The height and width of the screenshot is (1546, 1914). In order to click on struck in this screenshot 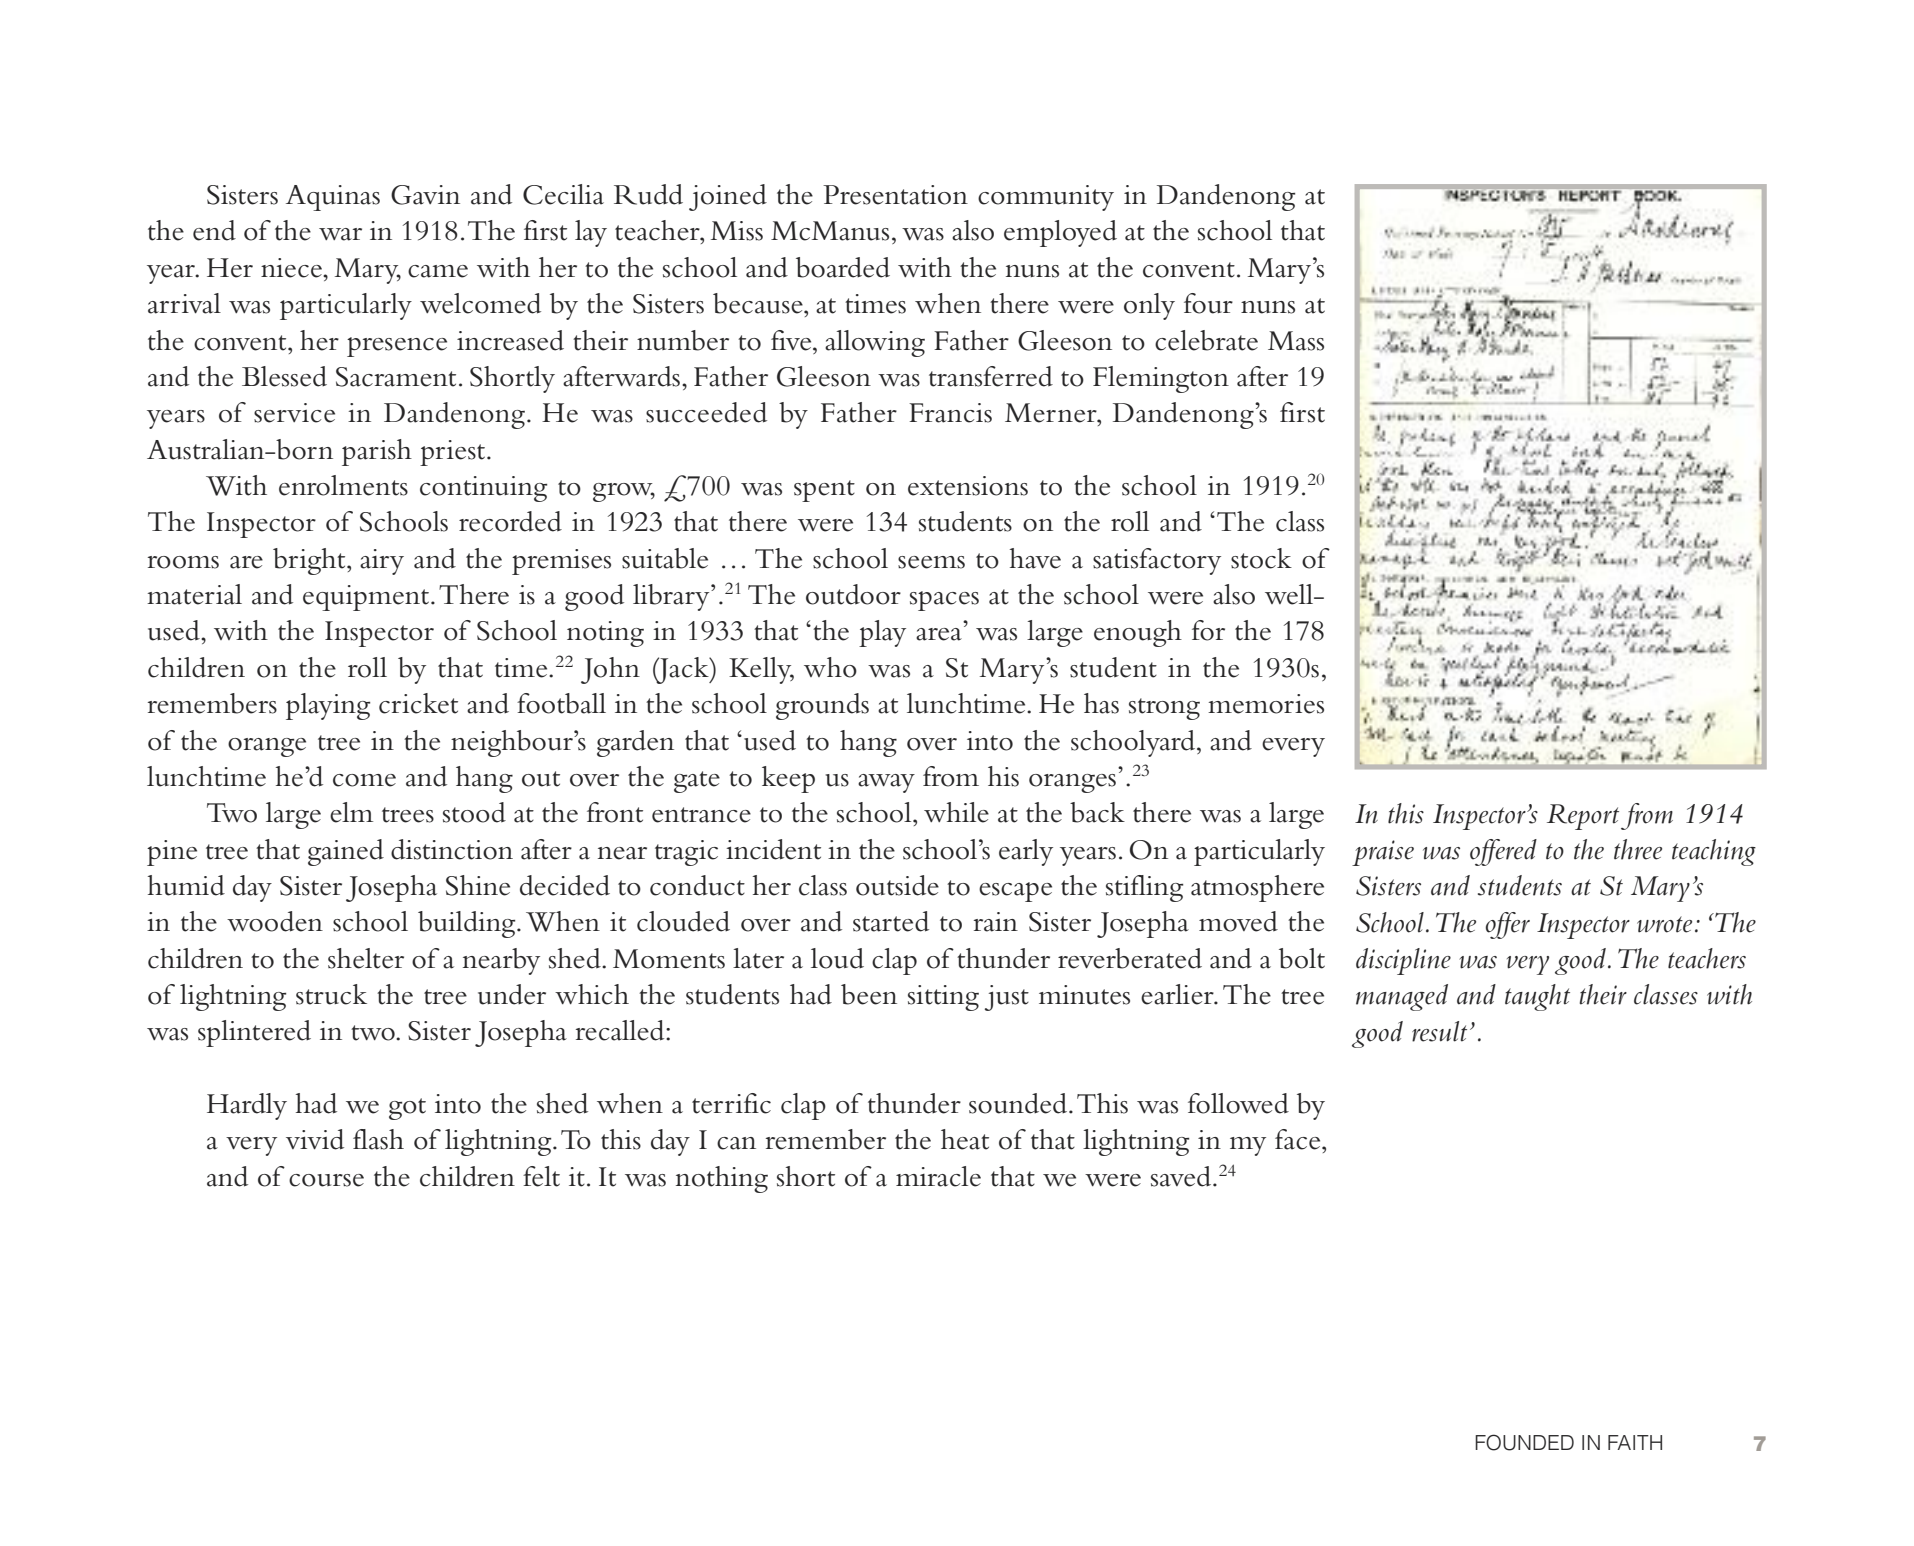, I will do `click(331, 994)`.
